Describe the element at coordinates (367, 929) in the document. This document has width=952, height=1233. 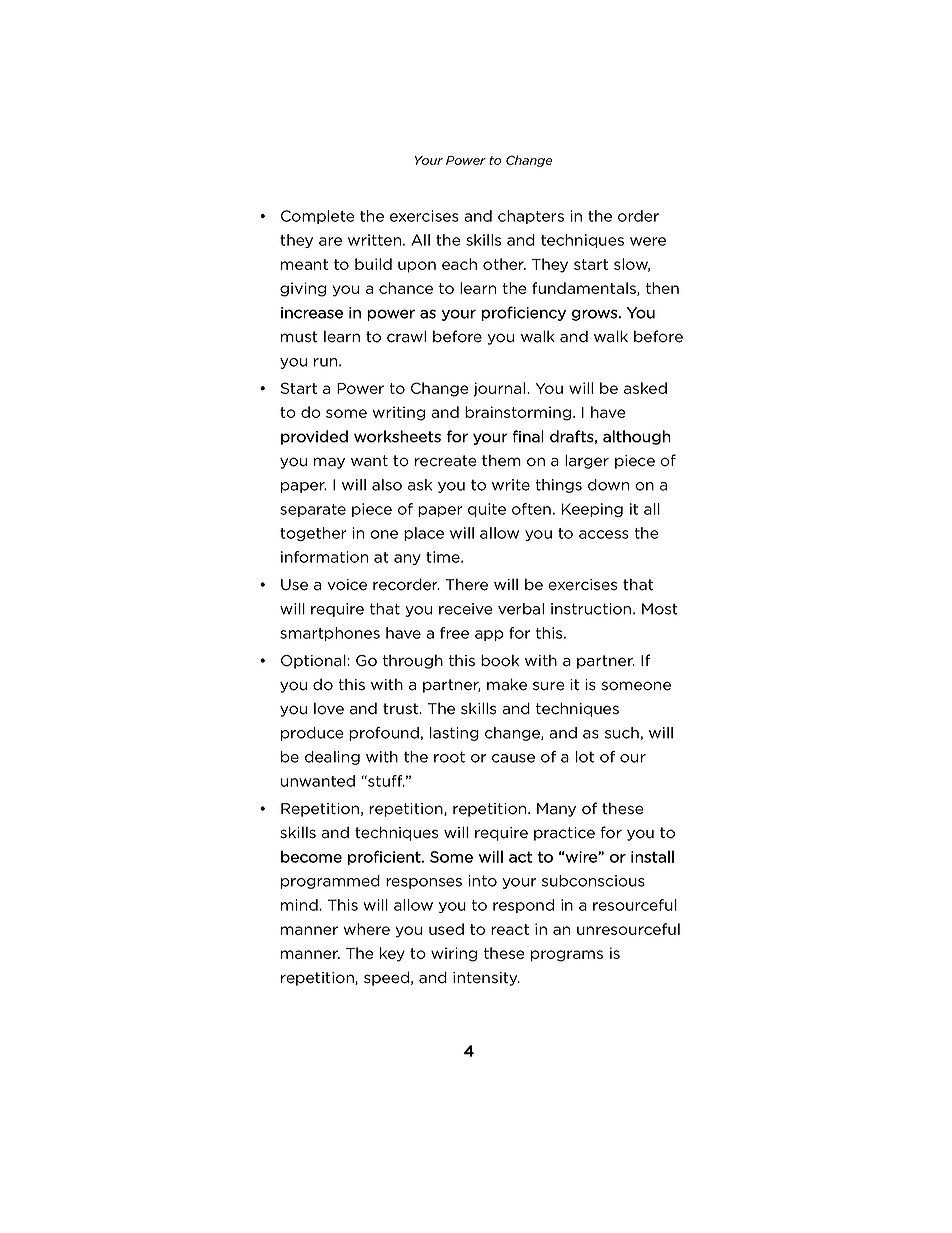
I see `where` at that location.
